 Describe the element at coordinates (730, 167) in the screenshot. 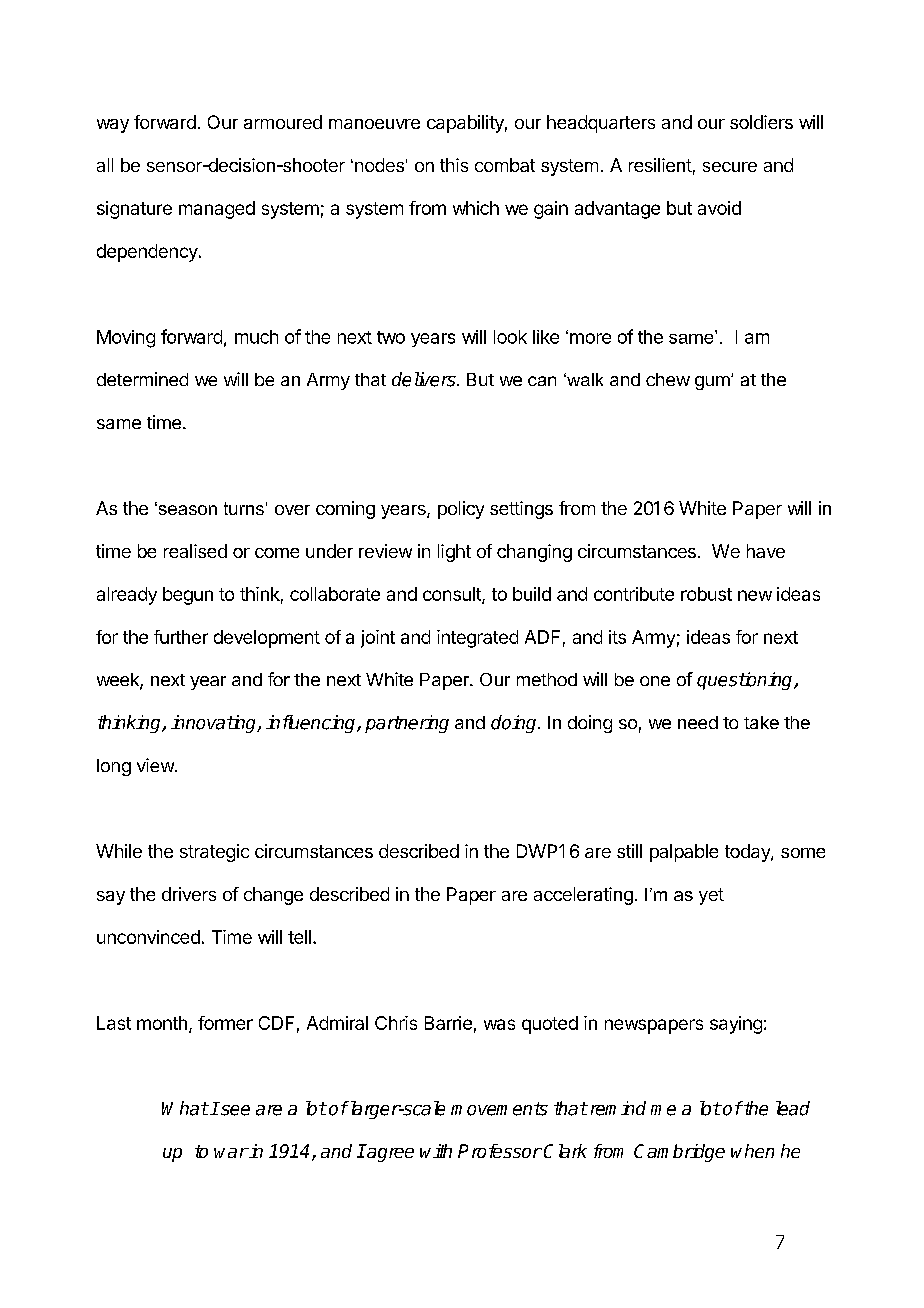

I see `secure` at that location.
